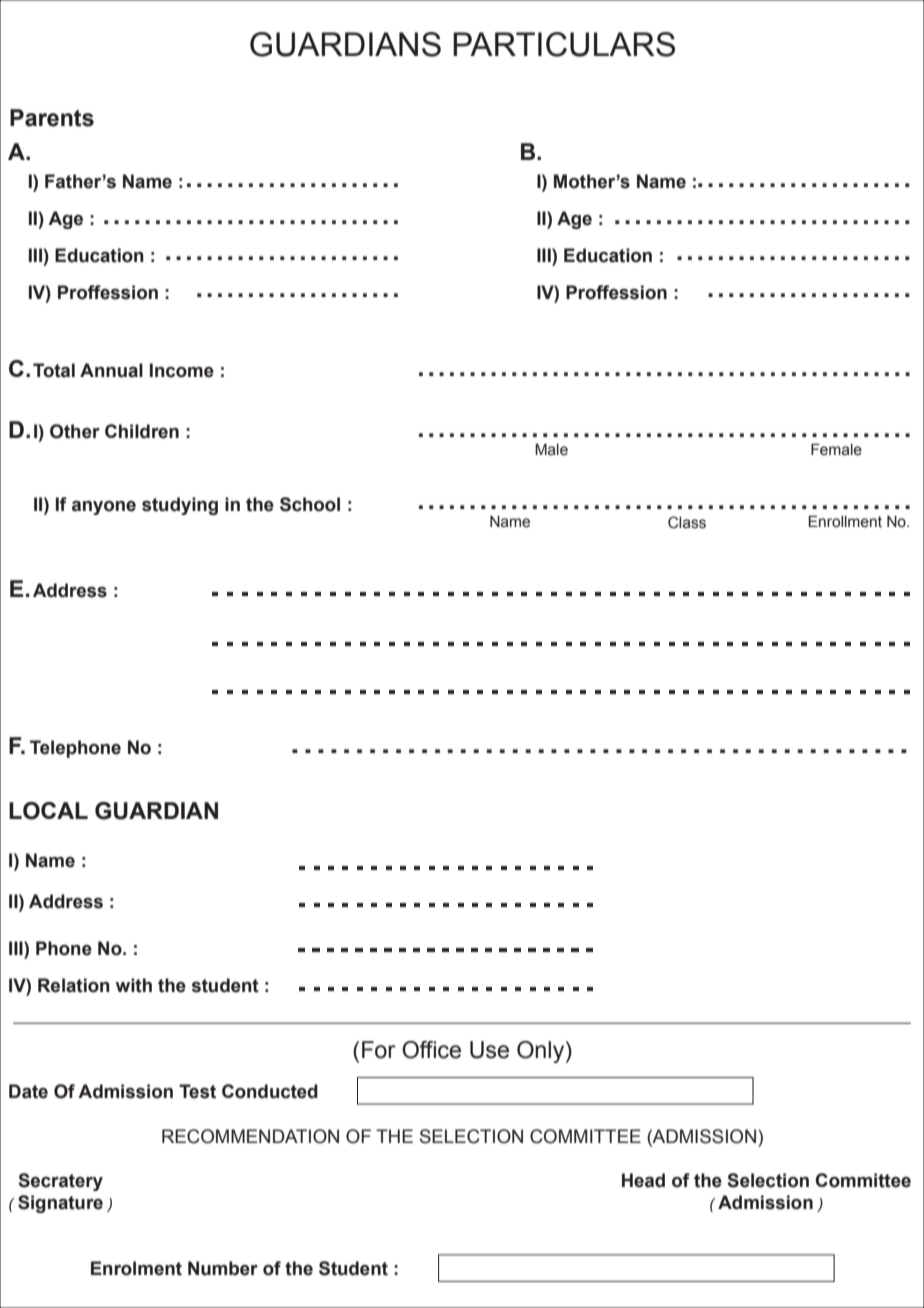 The image size is (924, 1308). I want to click on Head, so click(643, 1180).
